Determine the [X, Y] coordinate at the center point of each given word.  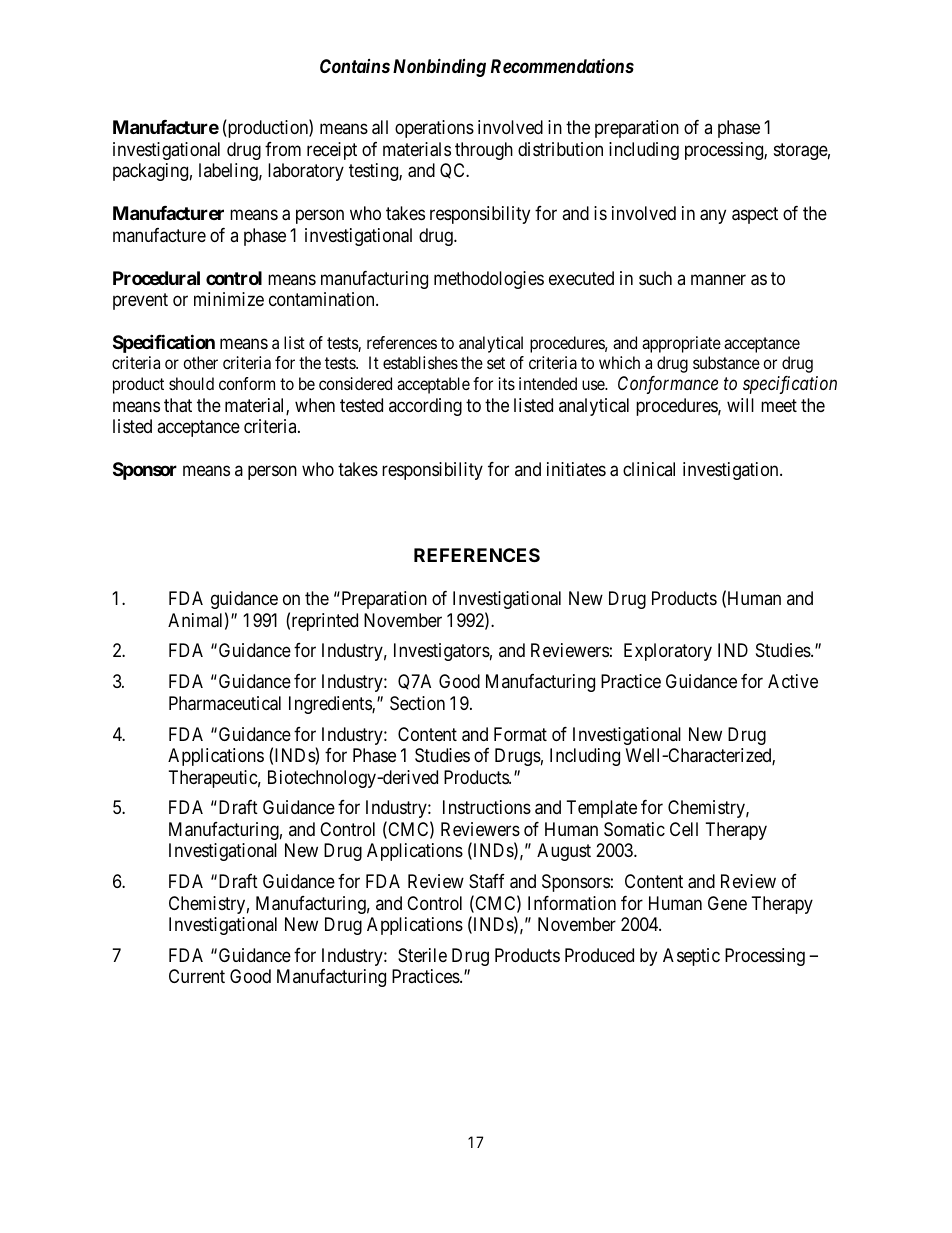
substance [726, 362]
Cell [684, 829]
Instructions [487, 807]
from [283, 149]
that [178, 405]
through [484, 151]
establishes [420, 362]
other [200, 362]
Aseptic [691, 957]
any [713, 217]
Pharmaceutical [225, 703]
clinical [649, 469]
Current [197, 976]
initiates [576, 469]
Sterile [422, 955]
